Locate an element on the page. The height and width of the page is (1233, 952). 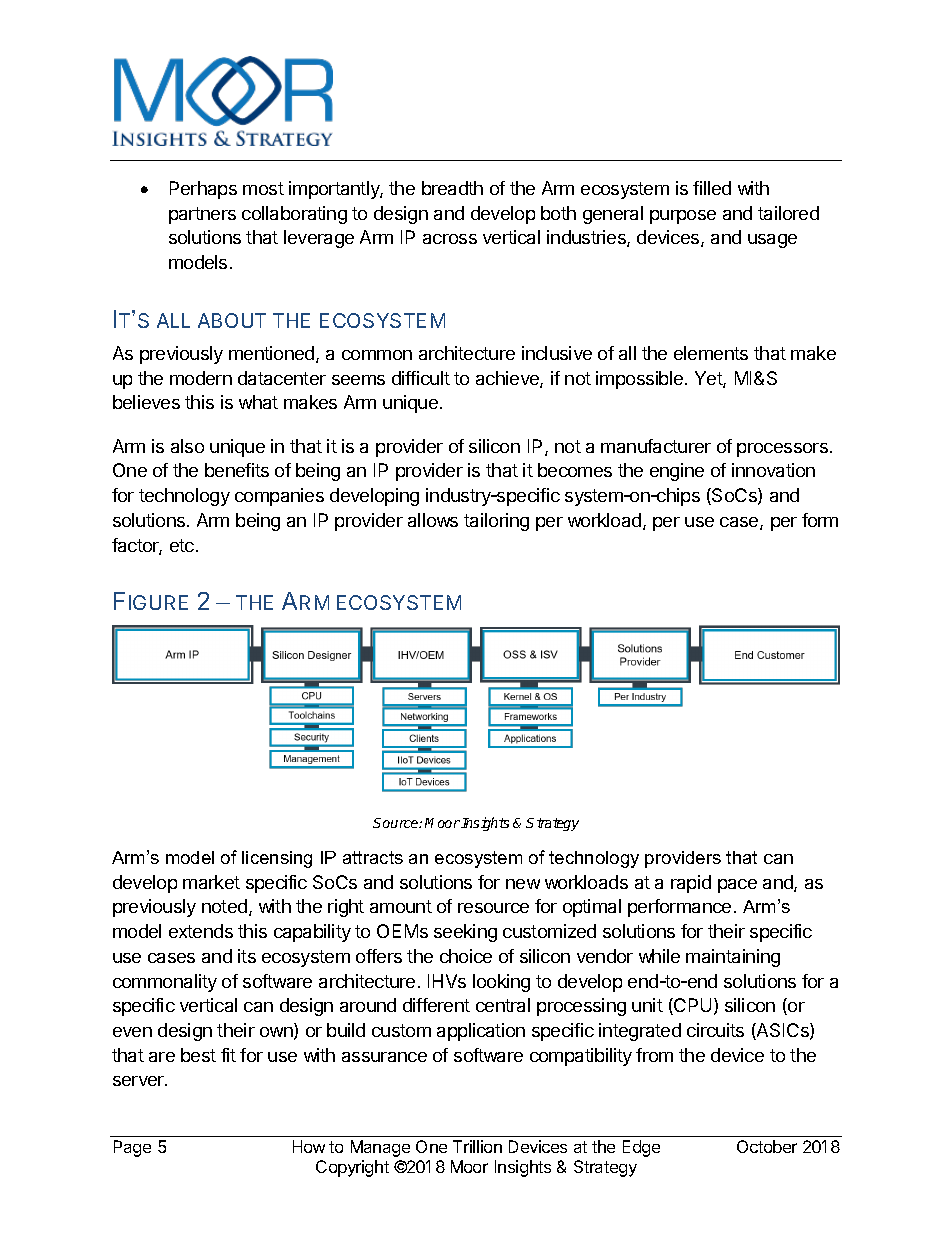
licensing is located at coordinates (277, 859).
